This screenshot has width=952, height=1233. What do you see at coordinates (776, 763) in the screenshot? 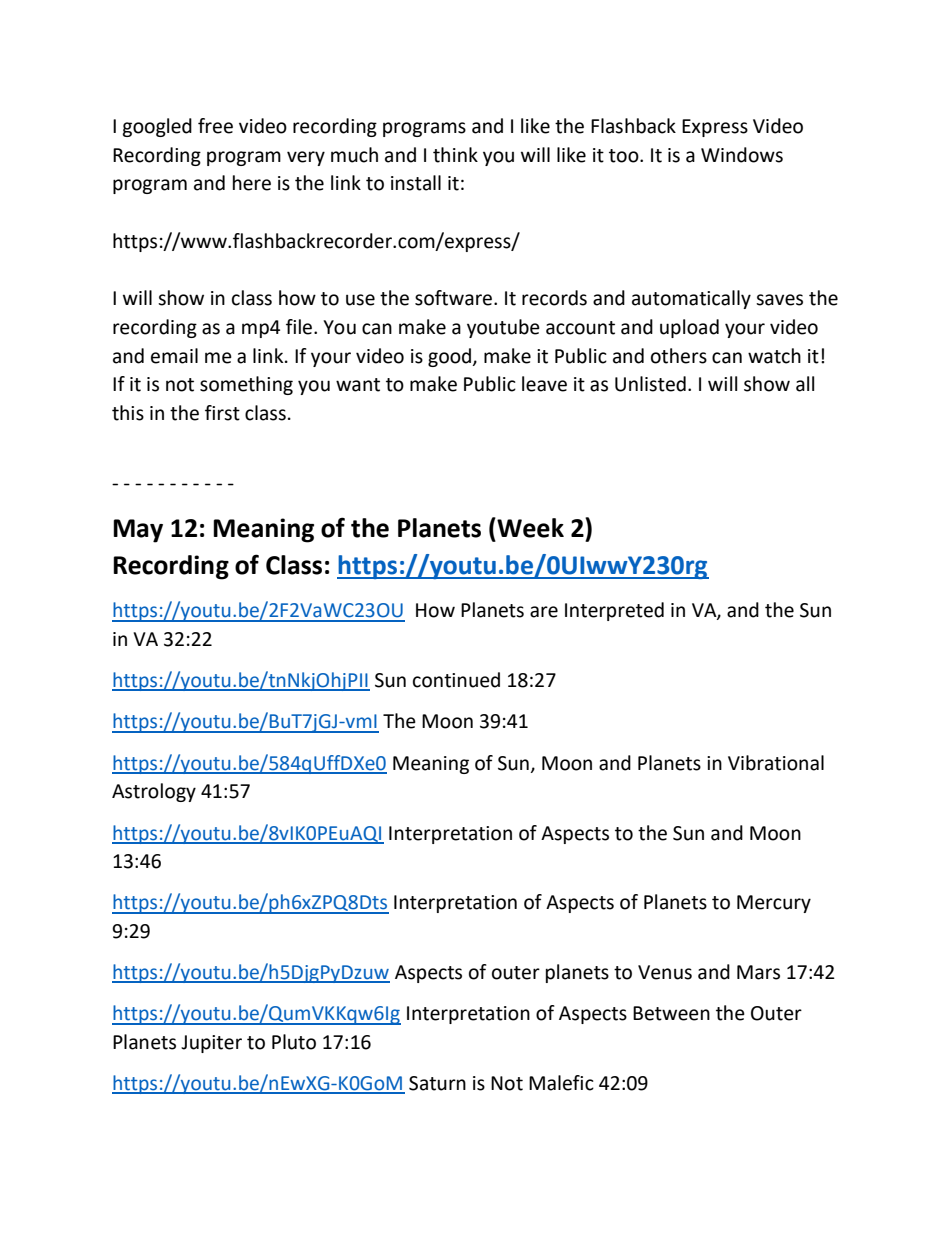
I see `Vibrational` at bounding box center [776, 763].
